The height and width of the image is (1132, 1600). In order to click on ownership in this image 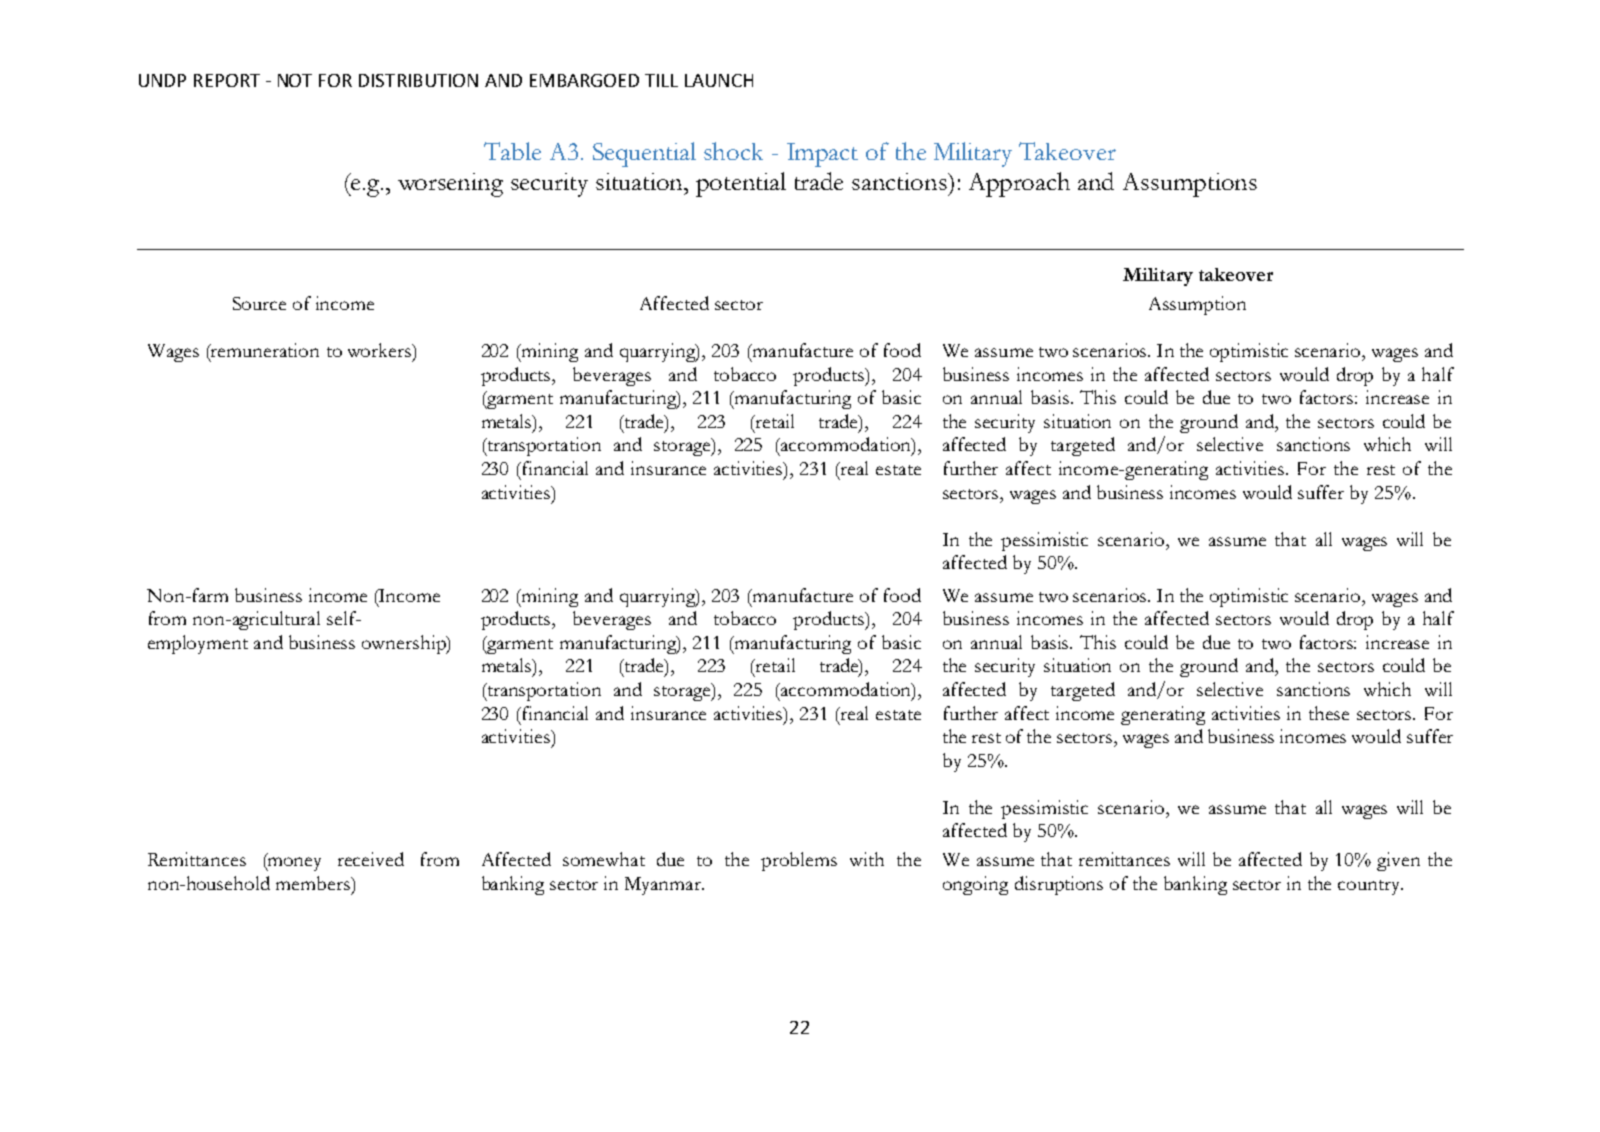, I will do `click(405, 644)`.
